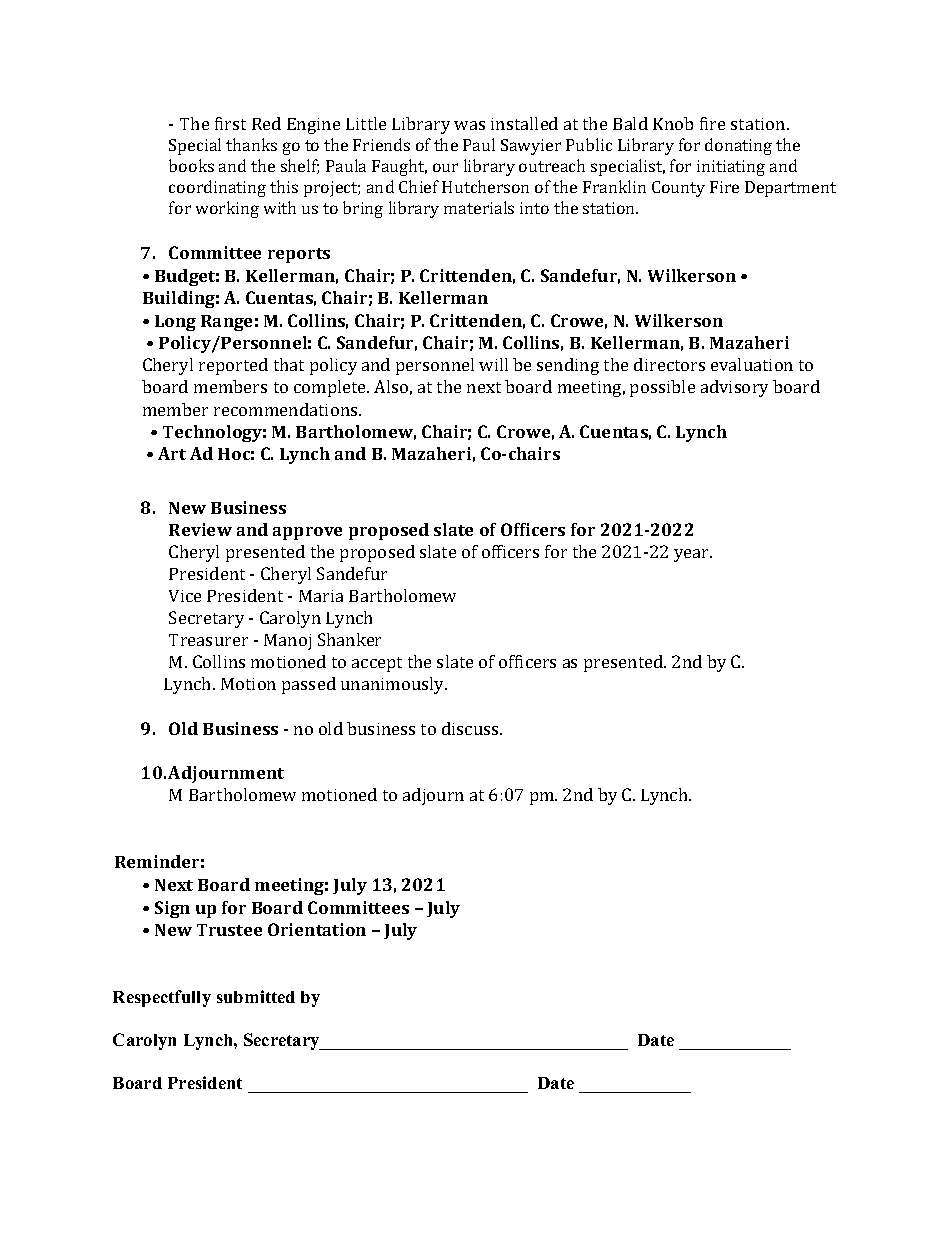 The image size is (952, 1233). Describe the element at coordinates (317, 929) in the screenshot. I see `Orientation` at that location.
